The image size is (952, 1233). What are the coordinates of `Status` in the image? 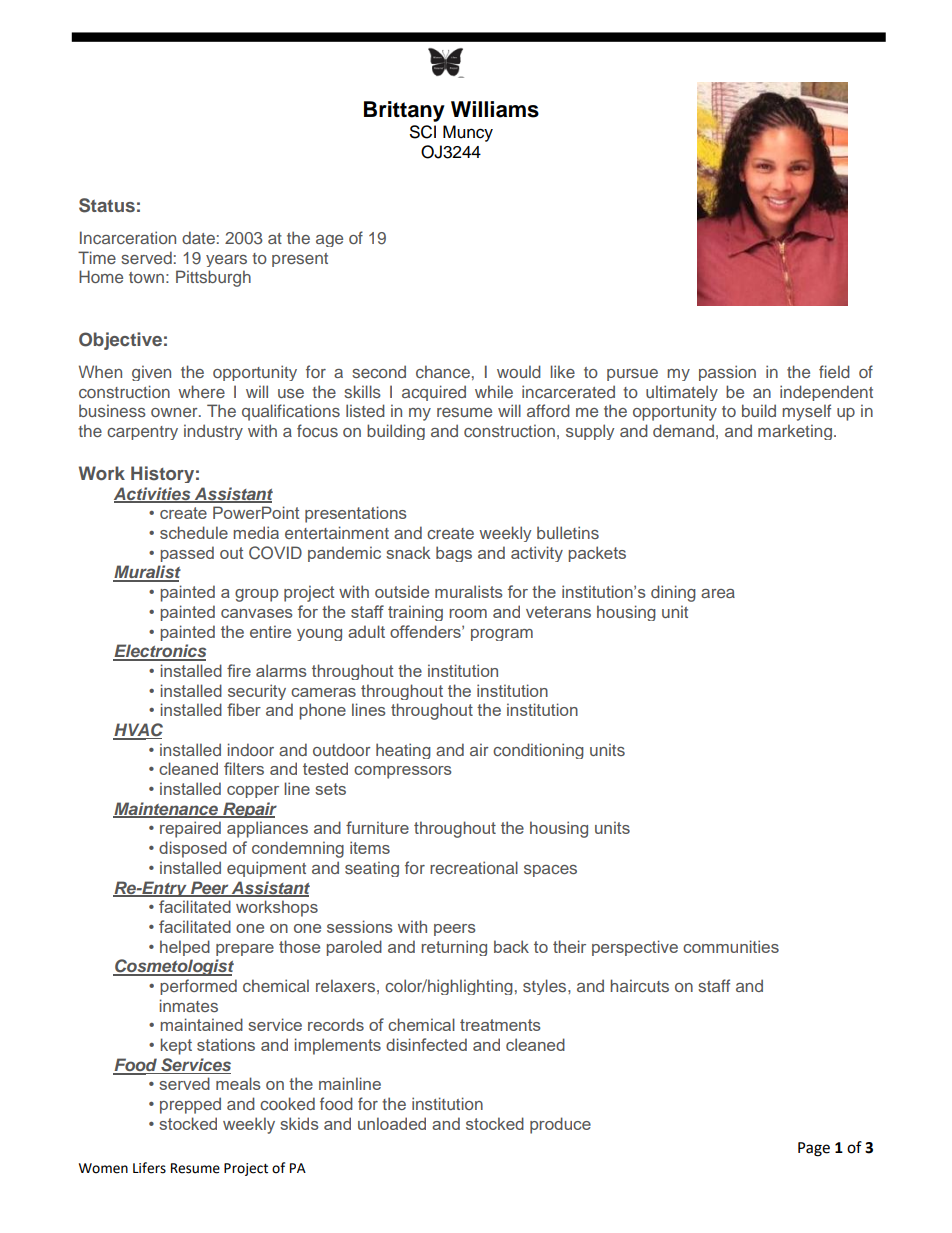 It's located at (107, 205).
